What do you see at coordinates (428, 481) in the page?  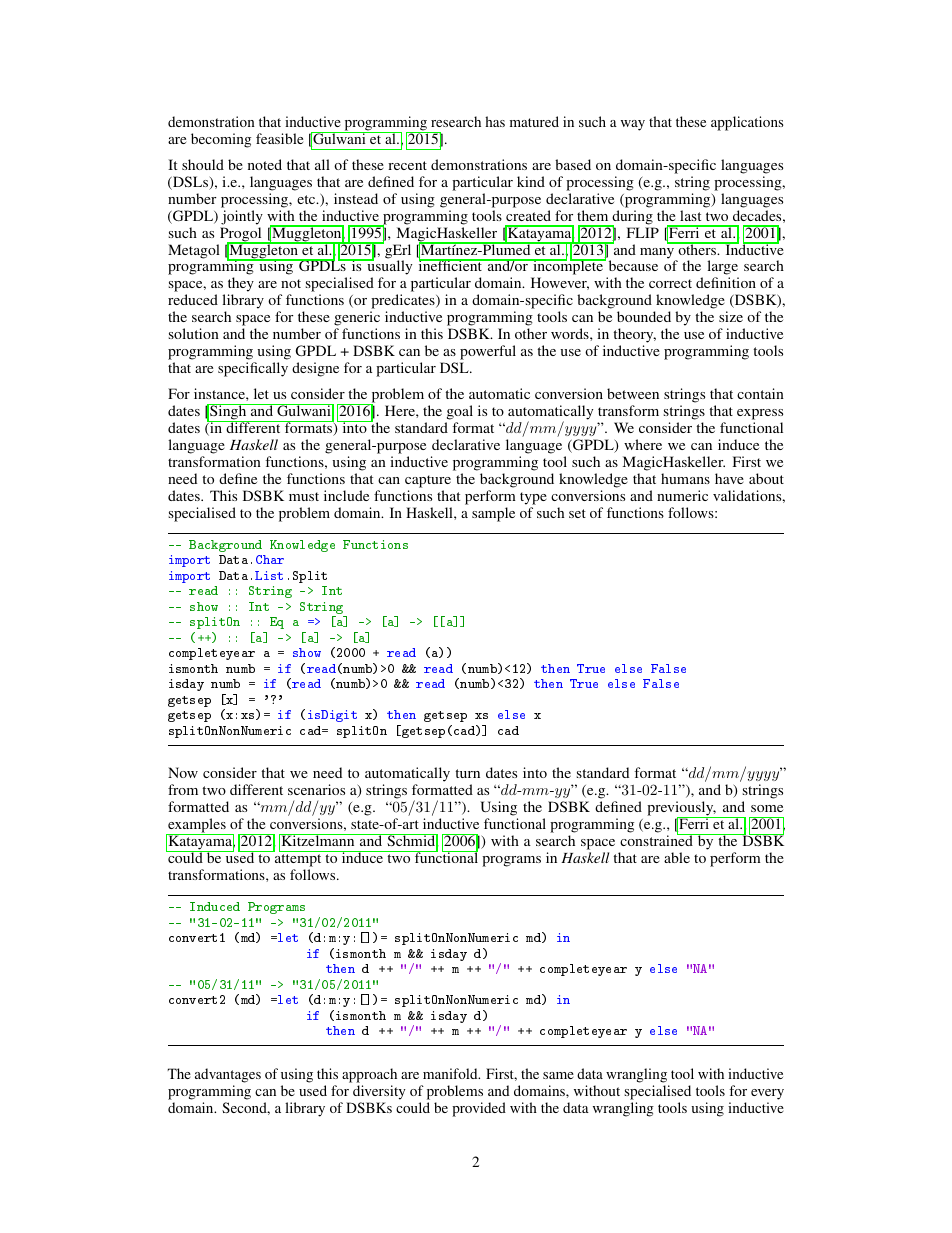 I see `capture` at bounding box center [428, 481].
